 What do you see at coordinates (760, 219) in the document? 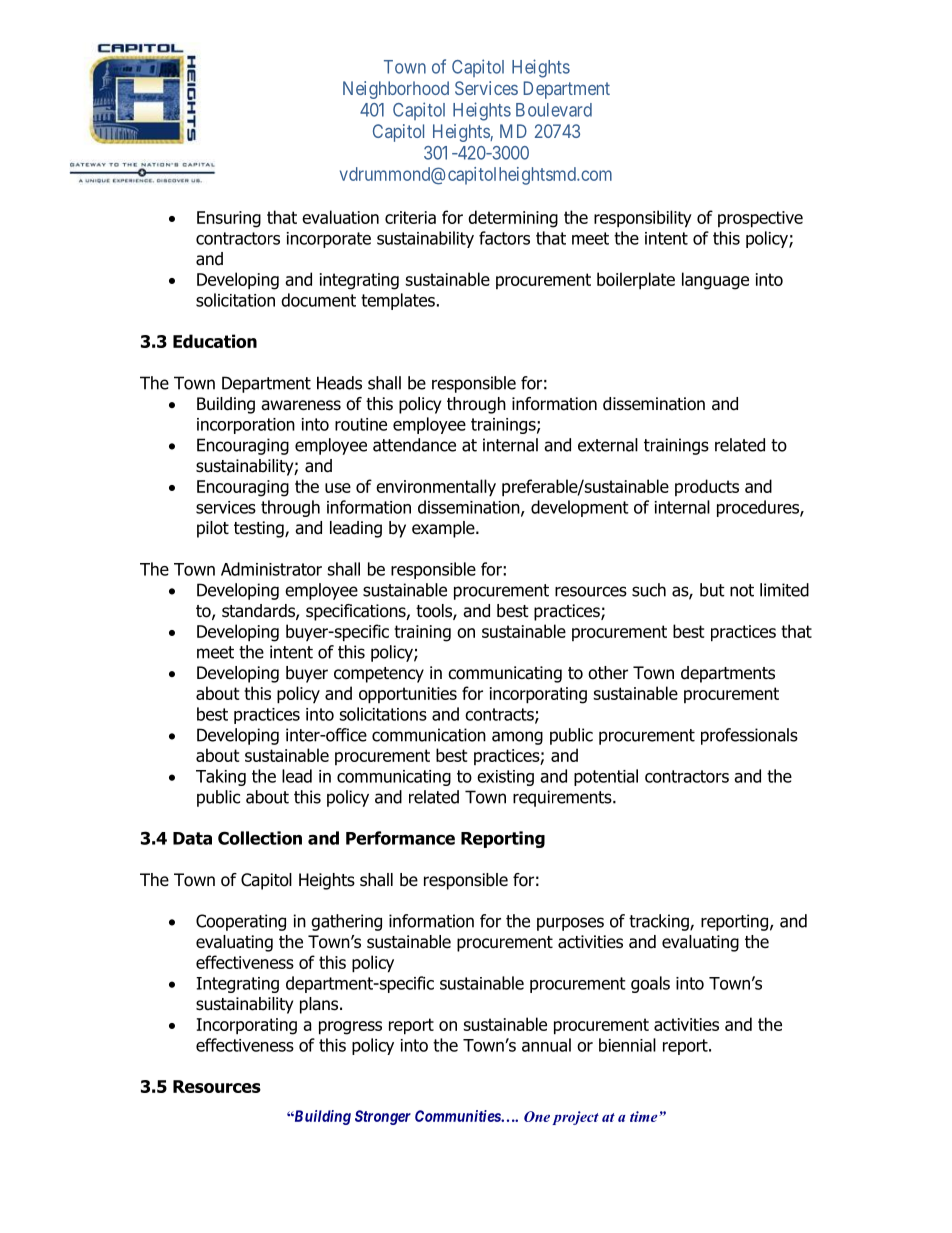
I see `prospective` at bounding box center [760, 219].
